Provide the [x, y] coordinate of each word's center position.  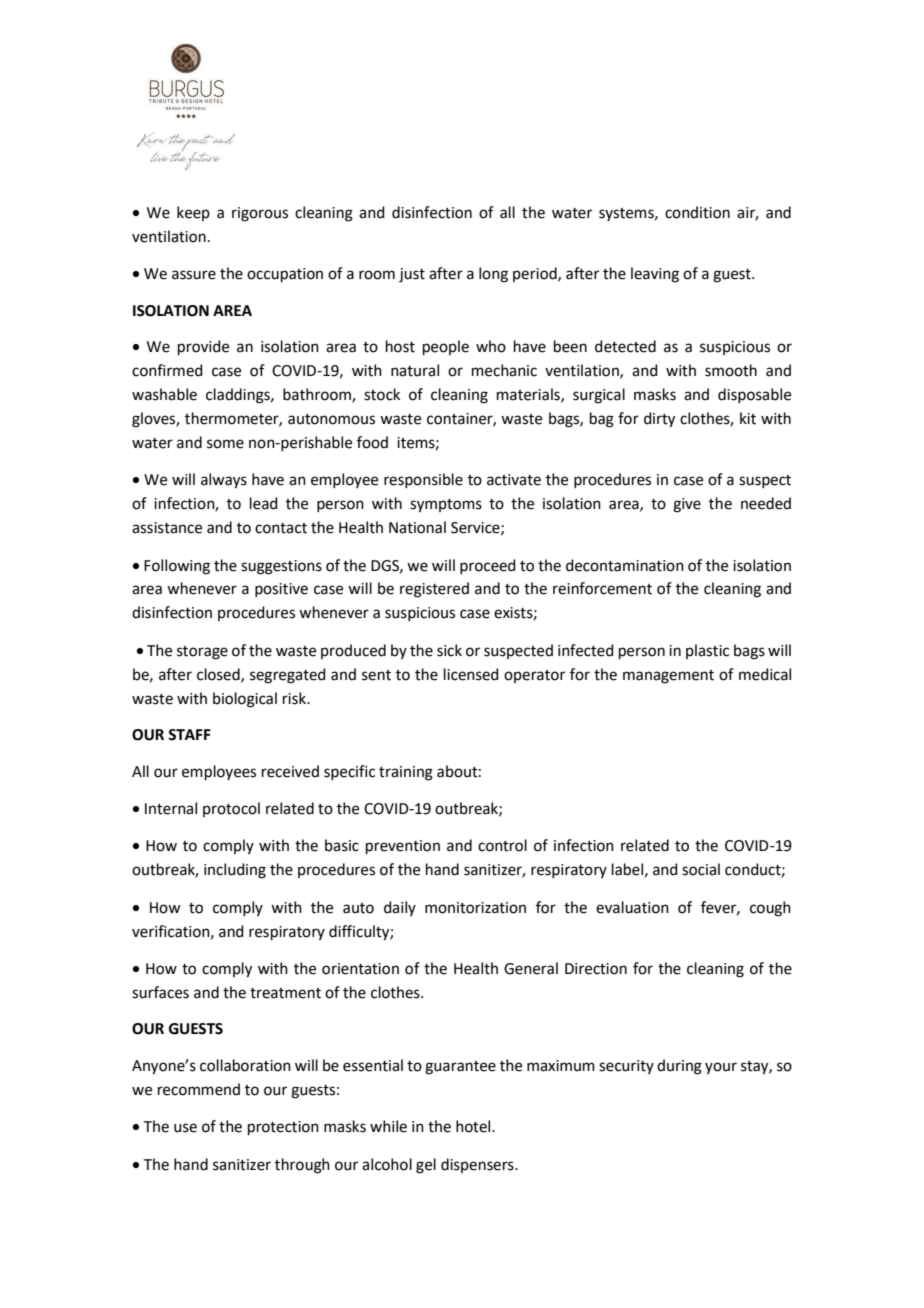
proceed [488, 566]
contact [281, 528]
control [502, 845]
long [493, 275]
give [687, 505]
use [185, 1128]
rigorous [260, 214]
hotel [474, 1126]
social [701, 869]
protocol [231, 809]
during [679, 1067]
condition [697, 212]
